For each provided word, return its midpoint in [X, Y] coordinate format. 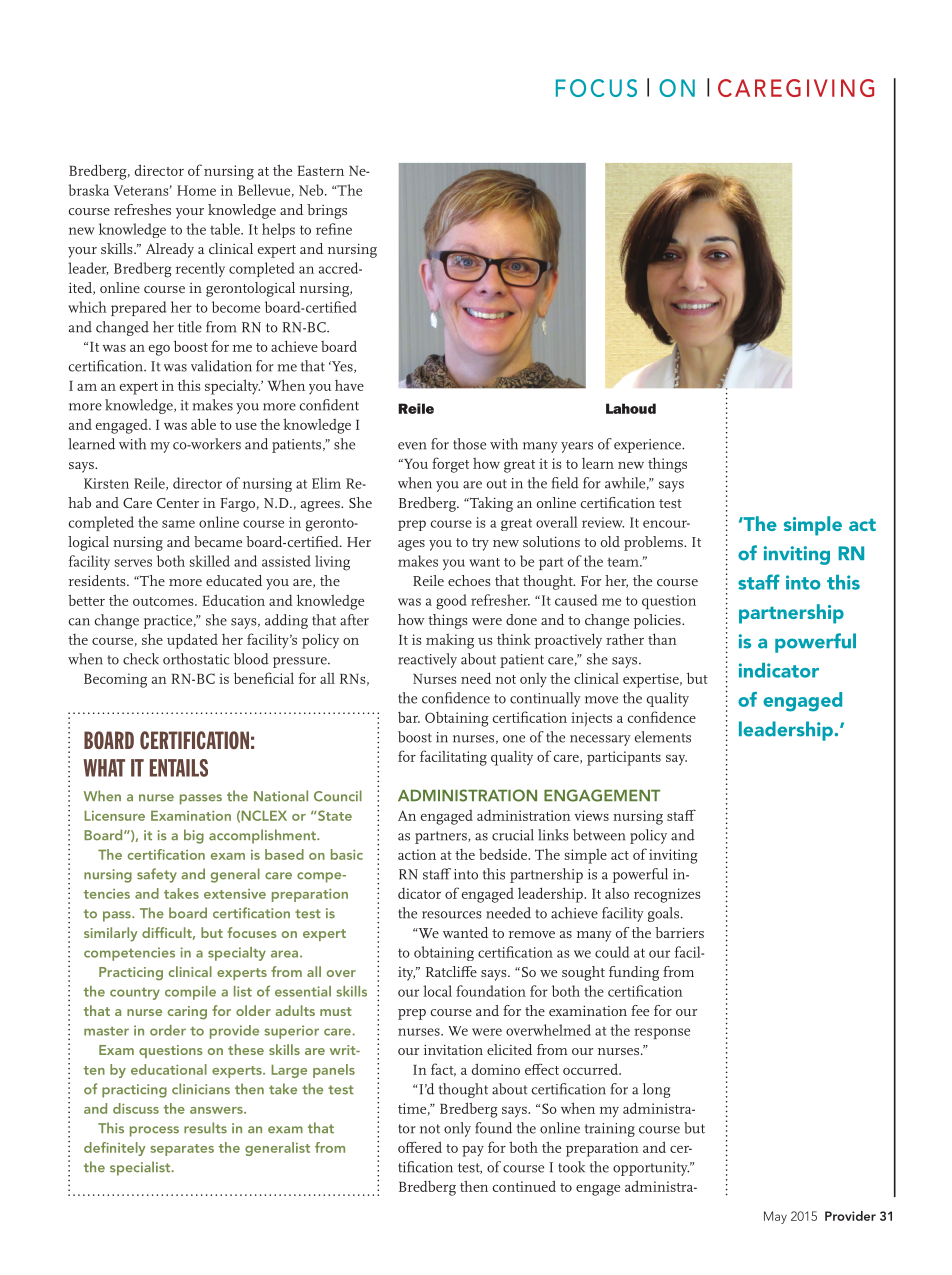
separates [182, 1150]
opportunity [651, 1169]
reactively [427, 660]
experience [648, 446]
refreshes [142, 209]
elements [663, 737]
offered [420, 1147]
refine [334, 229]
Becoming [115, 680]
